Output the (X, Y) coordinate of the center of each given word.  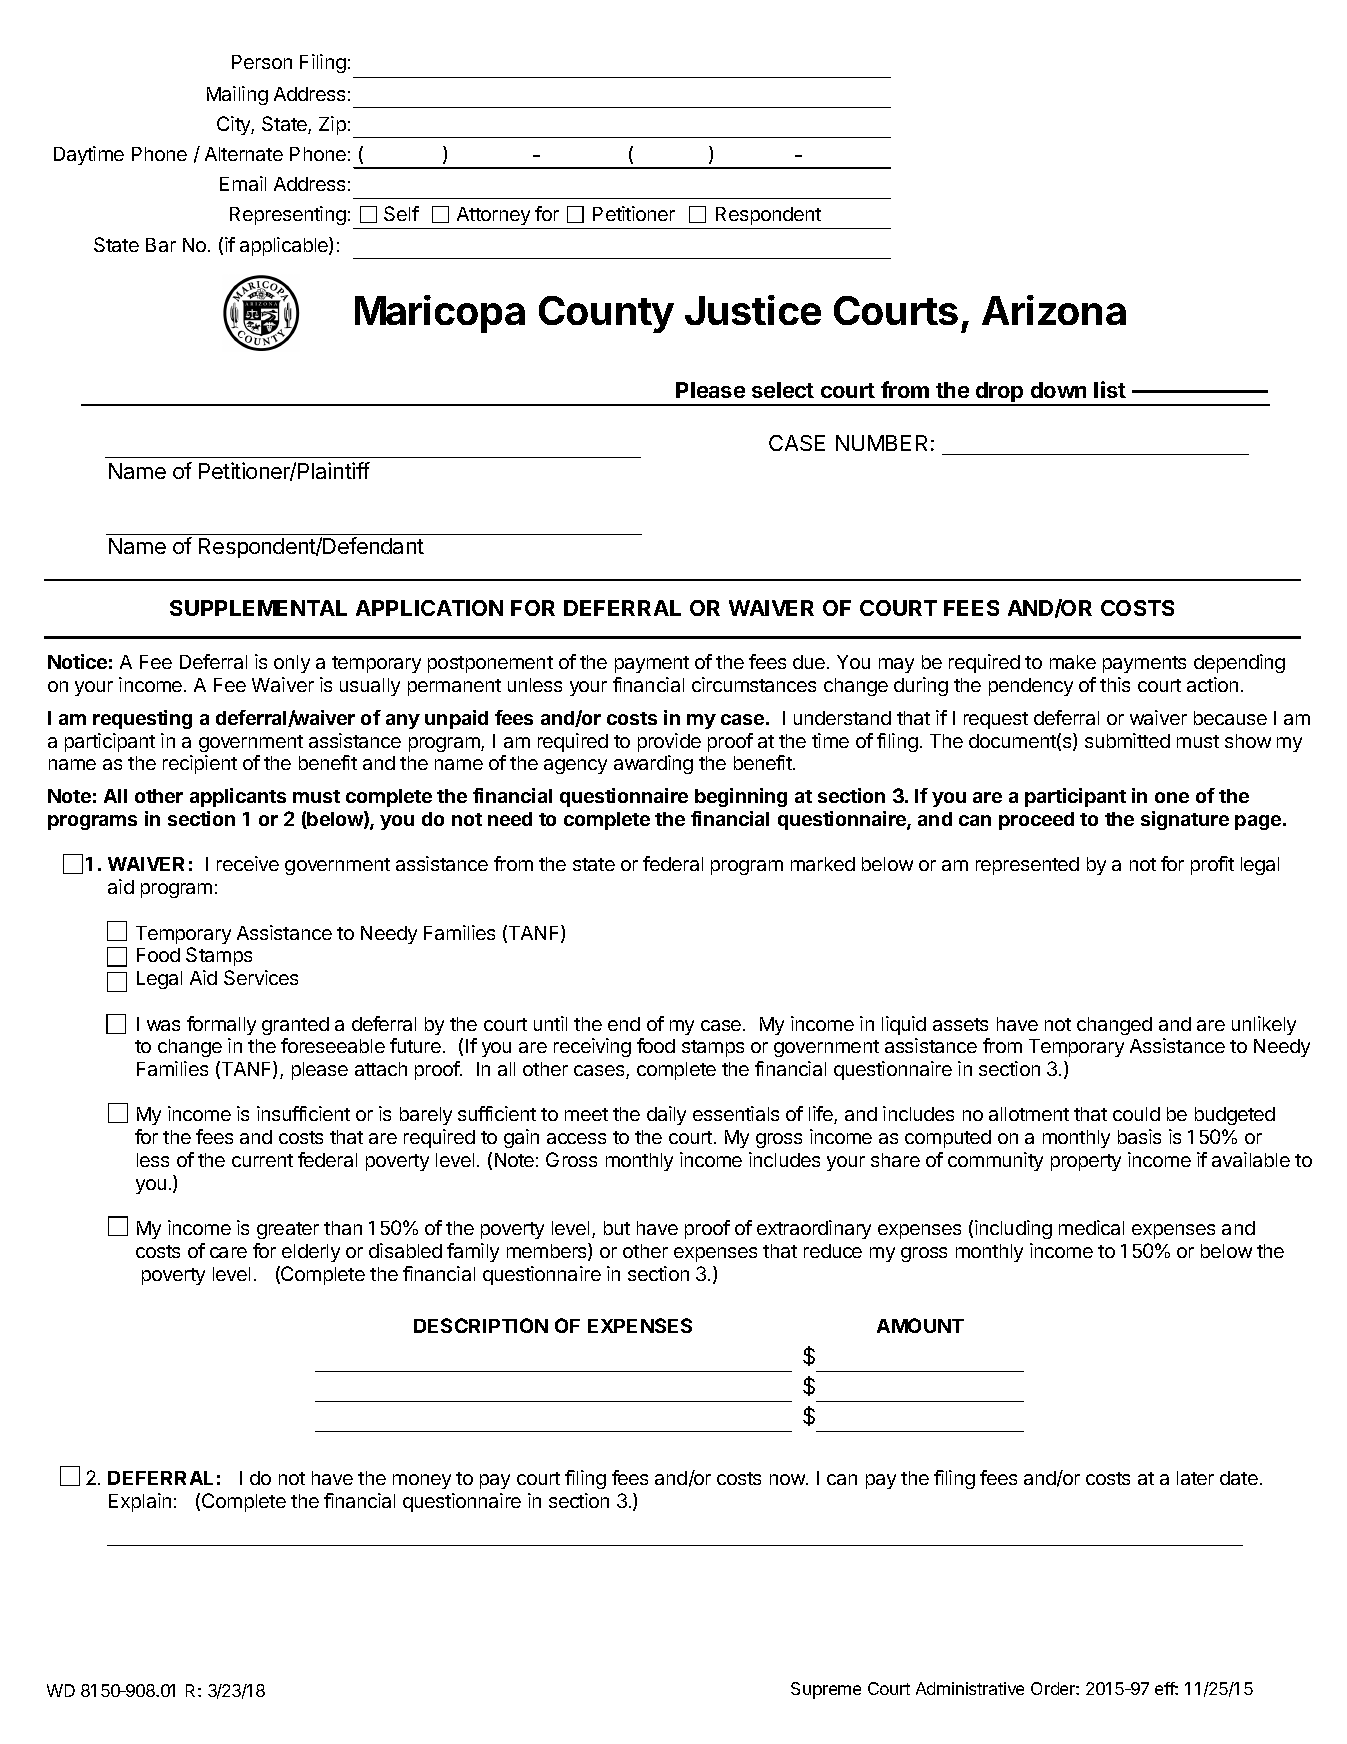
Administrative (970, 1688)
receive (248, 863)
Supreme (826, 1690)
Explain (140, 1502)
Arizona (1054, 310)
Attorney (493, 218)
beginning (741, 797)
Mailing (237, 95)
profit (1212, 865)
